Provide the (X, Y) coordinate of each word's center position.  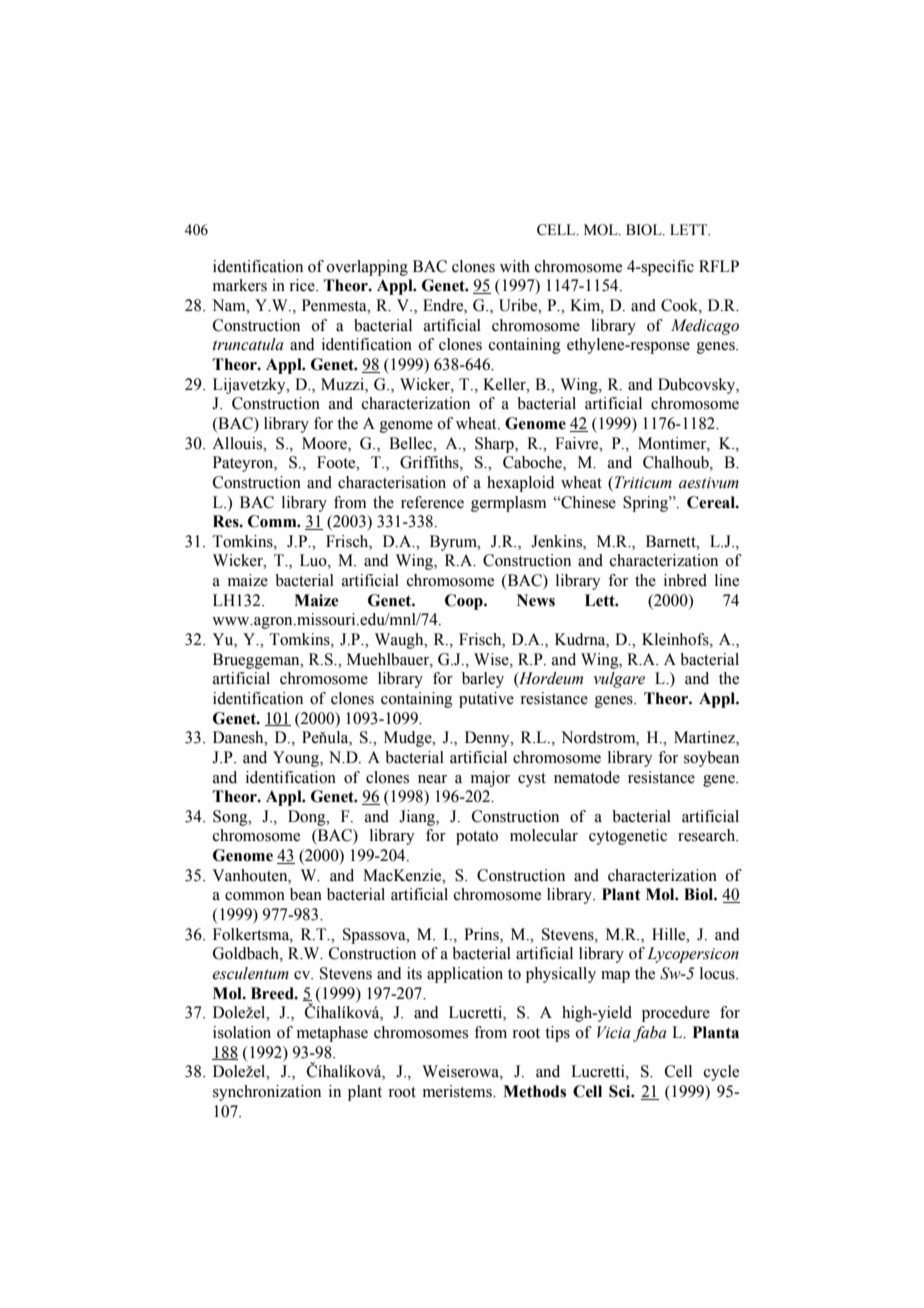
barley (483, 680)
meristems (458, 1091)
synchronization (267, 1093)
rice (303, 285)
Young (297, 759)
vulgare (619, 680)
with (515, 266)
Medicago (705, 327)
